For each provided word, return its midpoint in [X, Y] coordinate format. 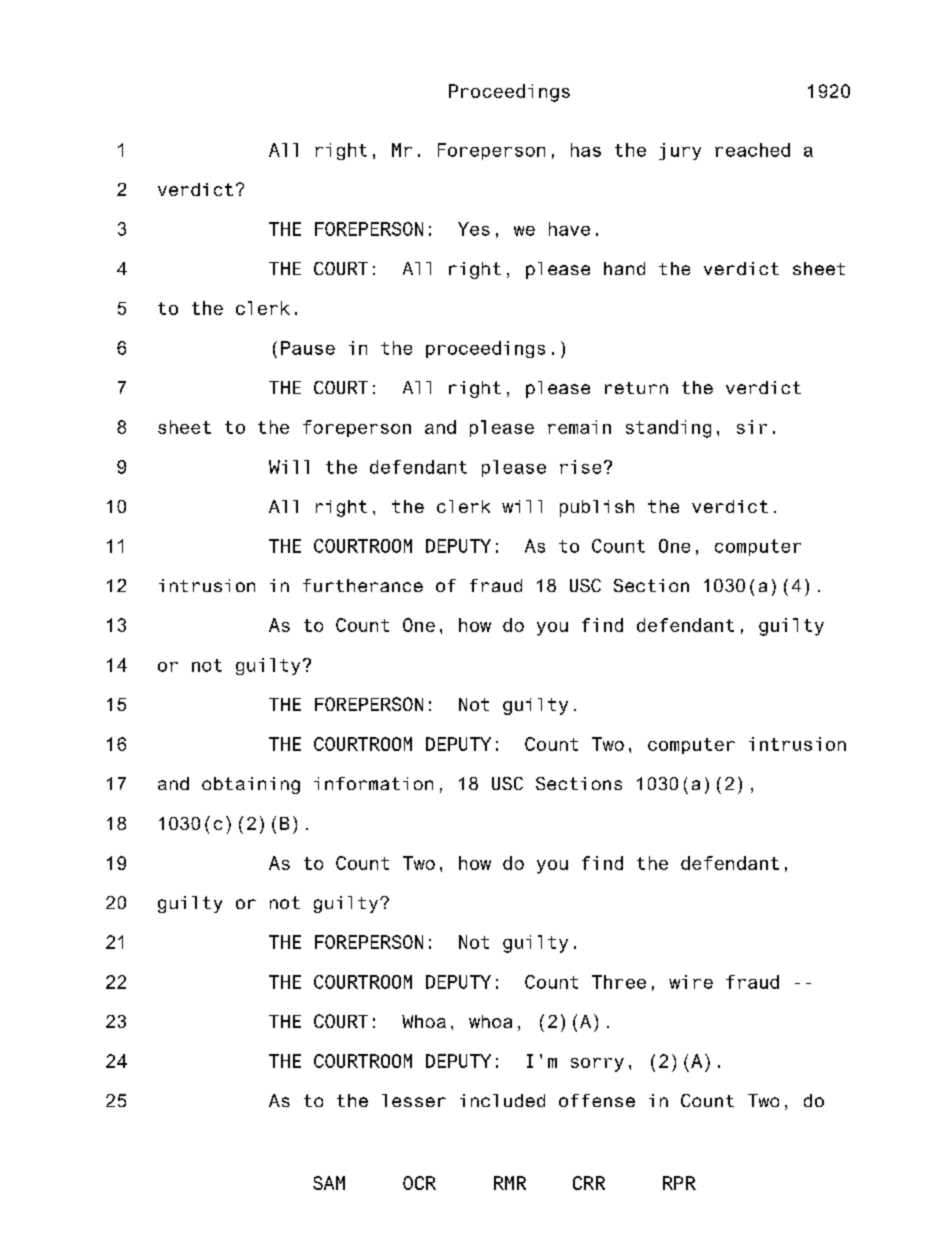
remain [579, 427]
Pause [308, 348]
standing [668, 429]
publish [597, 508]
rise [580, 467]
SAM [329, 1183]
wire [691, 982]
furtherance [363, 585]
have [569, 229]
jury [680, 151]
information [373, 783]
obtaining [251, 785]
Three [619, 982]
